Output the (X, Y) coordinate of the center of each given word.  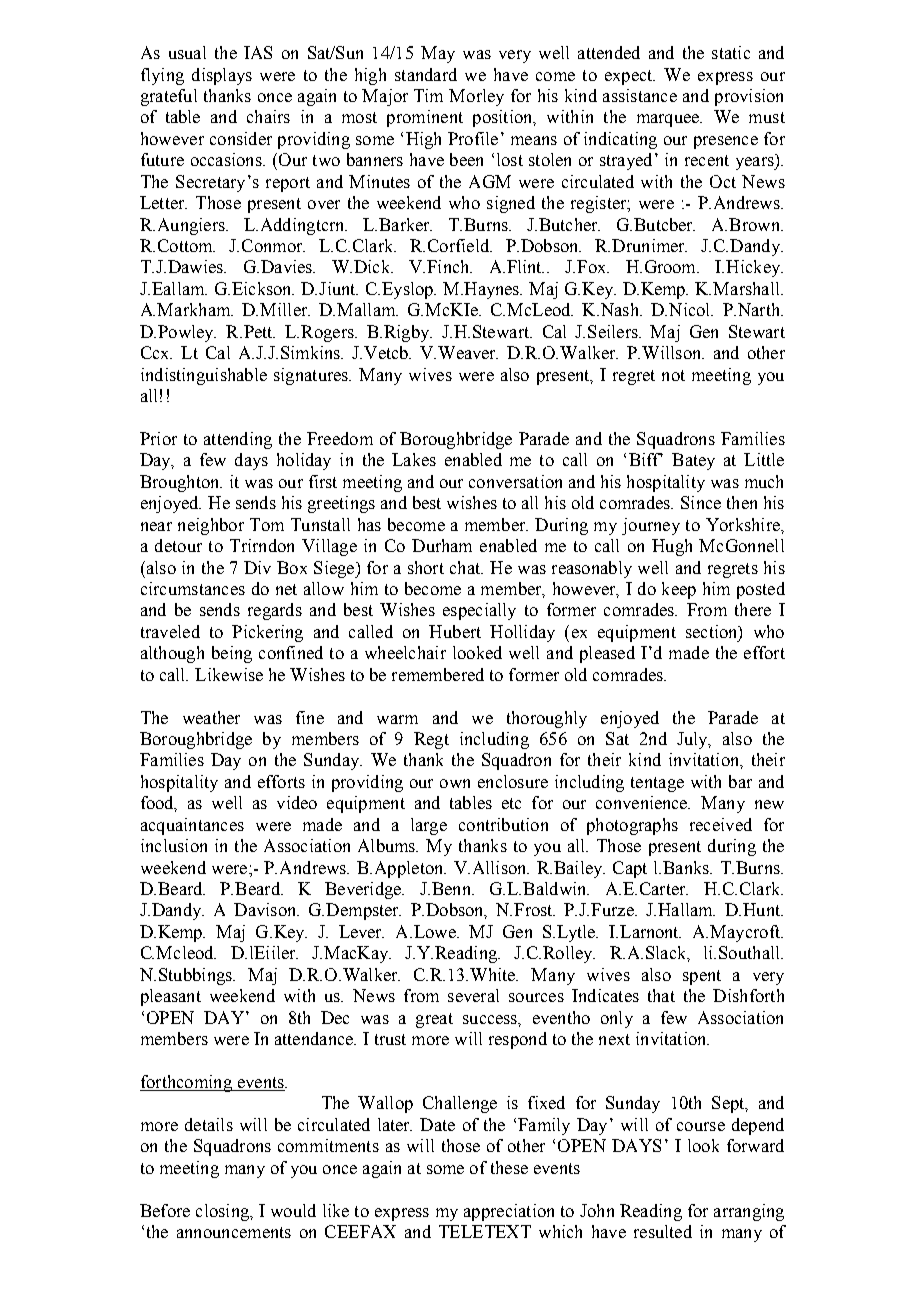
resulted (663, 1231)
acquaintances (192, 826)
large (429, 826)
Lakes (414, 459)
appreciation (509, 1212)
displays (222, 76)
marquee (669, 120)
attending (238, 440)
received (721, 824)
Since (701, 502)
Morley (476, 97)
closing (223, 1212)
